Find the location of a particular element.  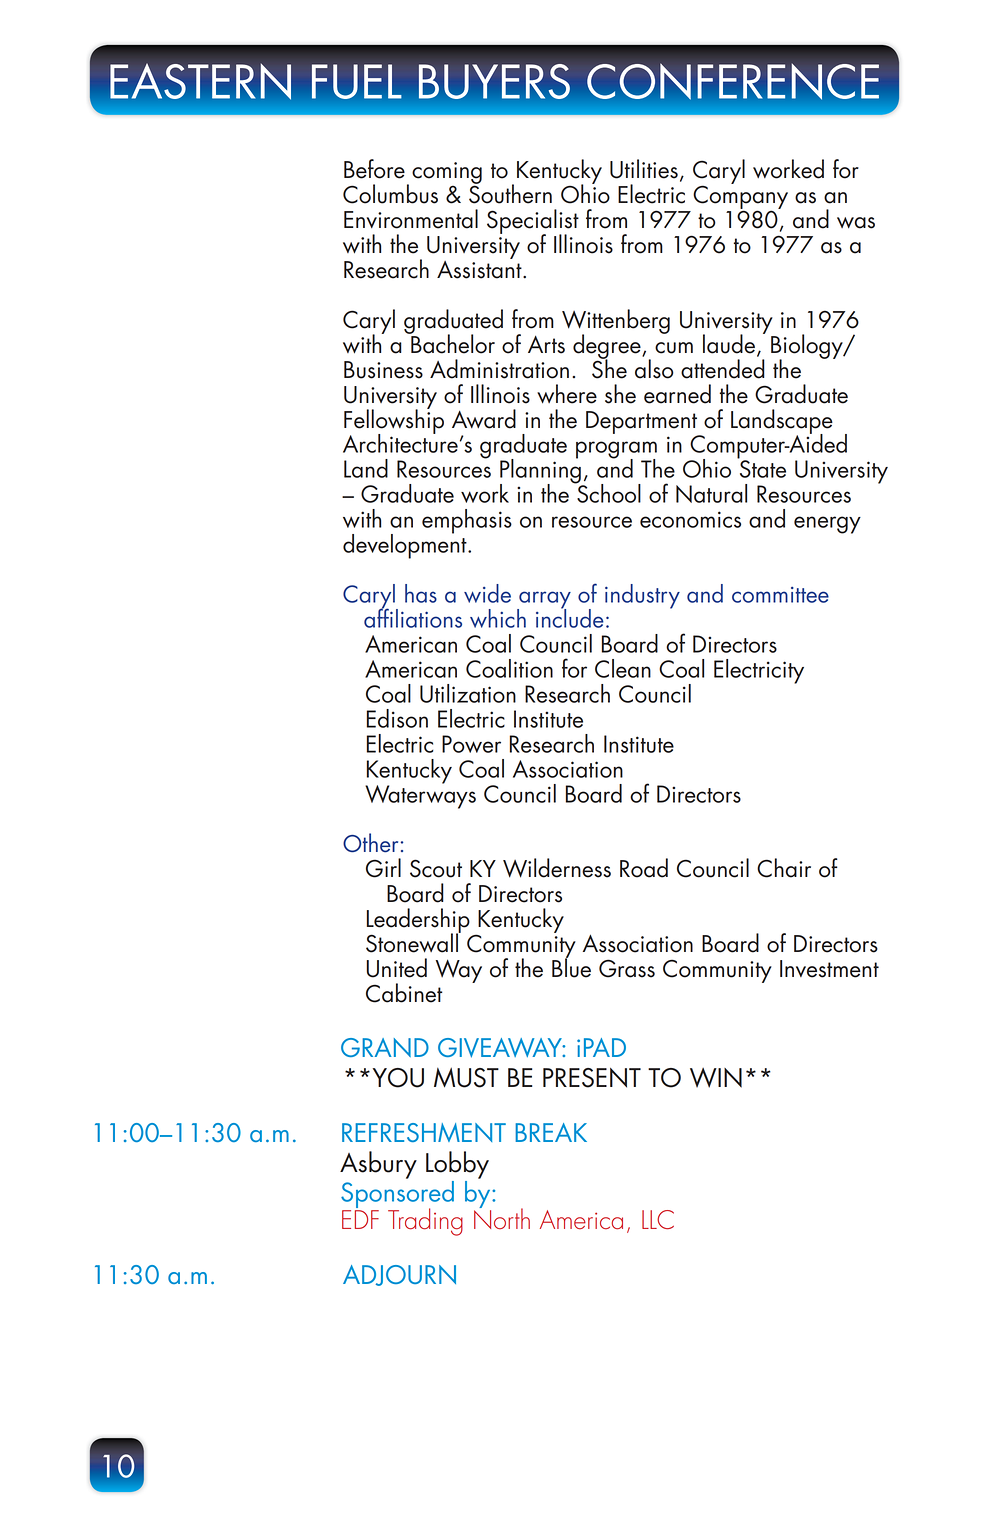

BUYERS is located at coordinates (494, 81).
